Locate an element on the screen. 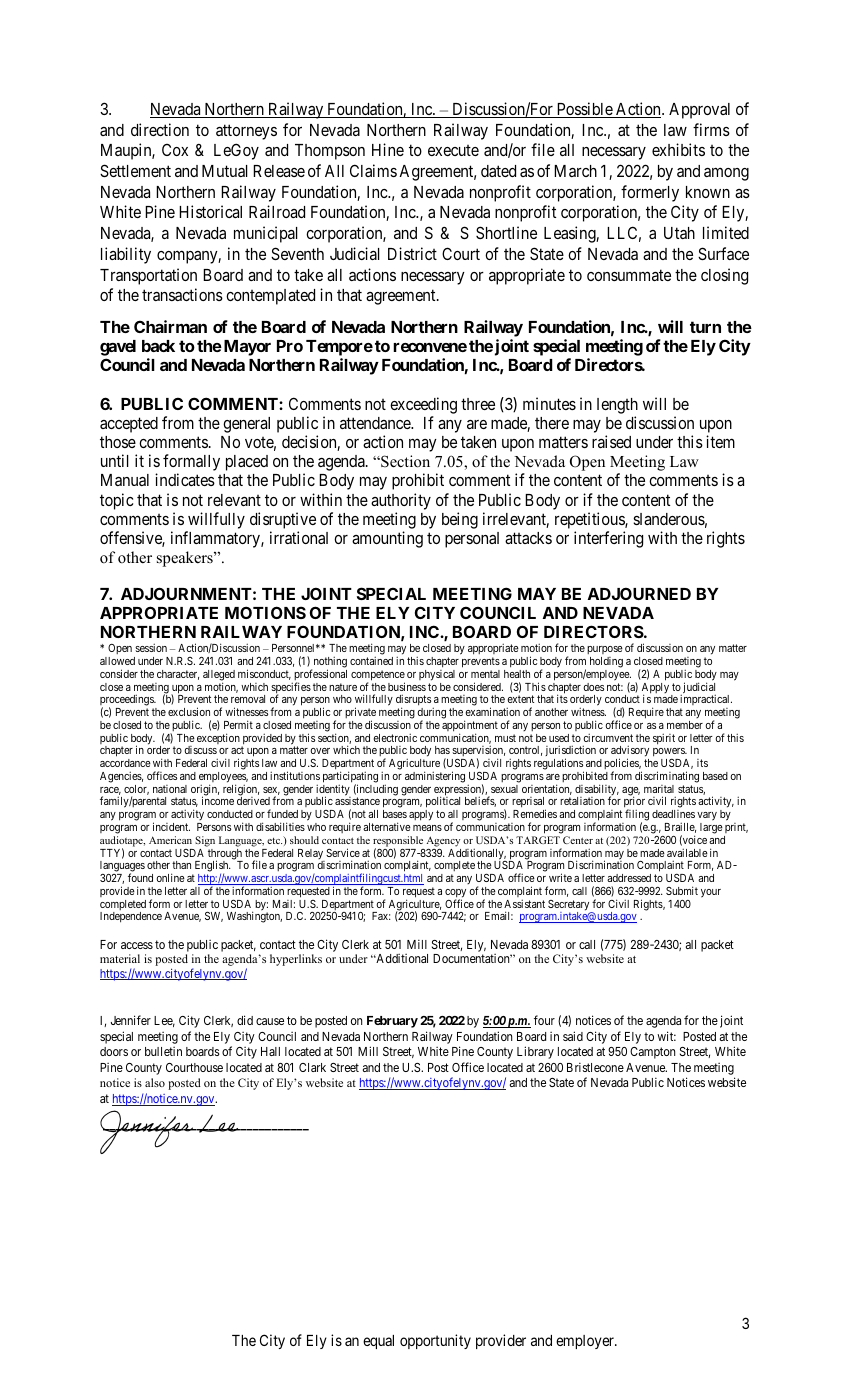  said is located at coordinates (573, 1036).
